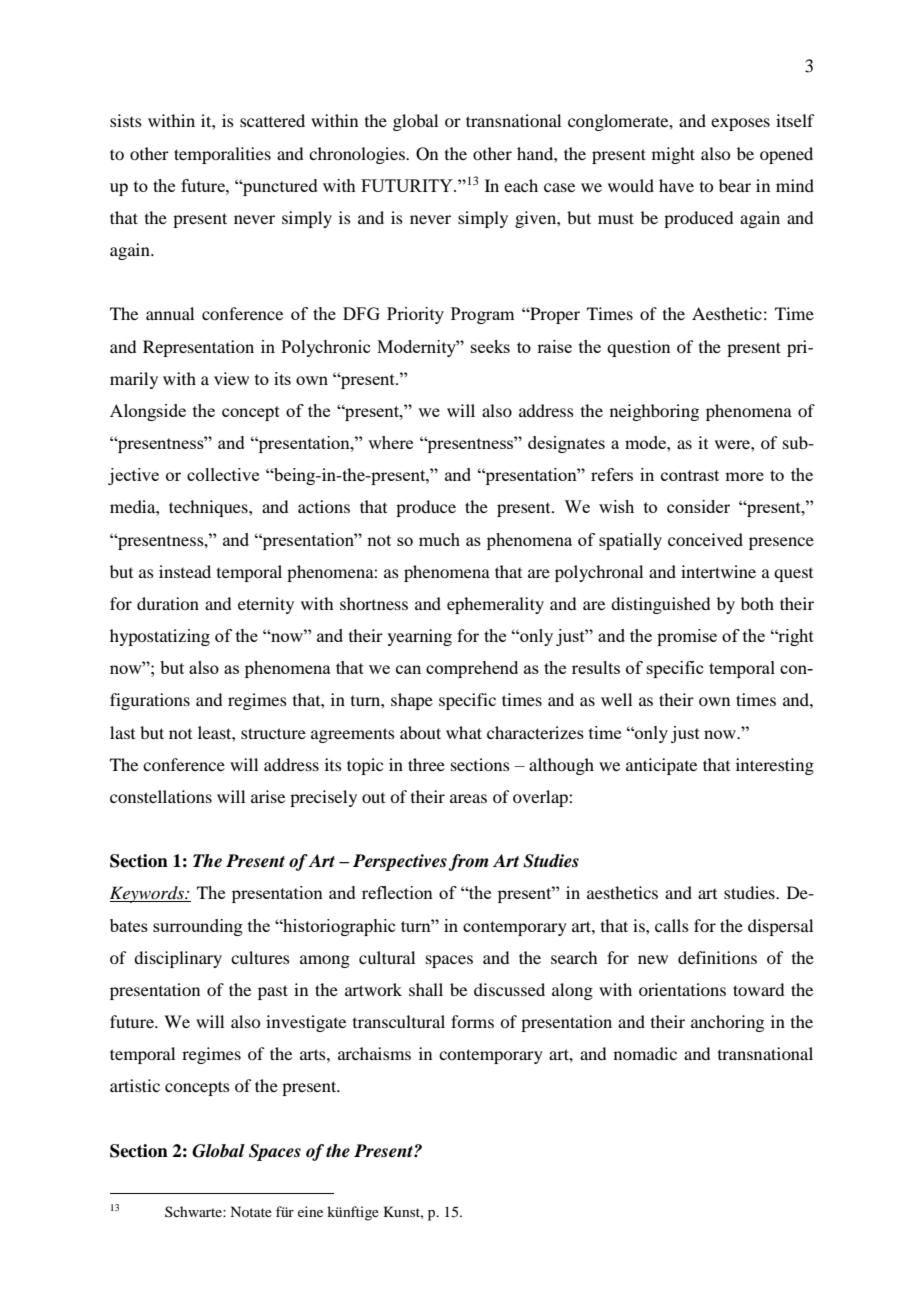  What do you see at coordinates (272, 120) in the screenshot?
I see `scattered` at bounding box center [272, 120].
